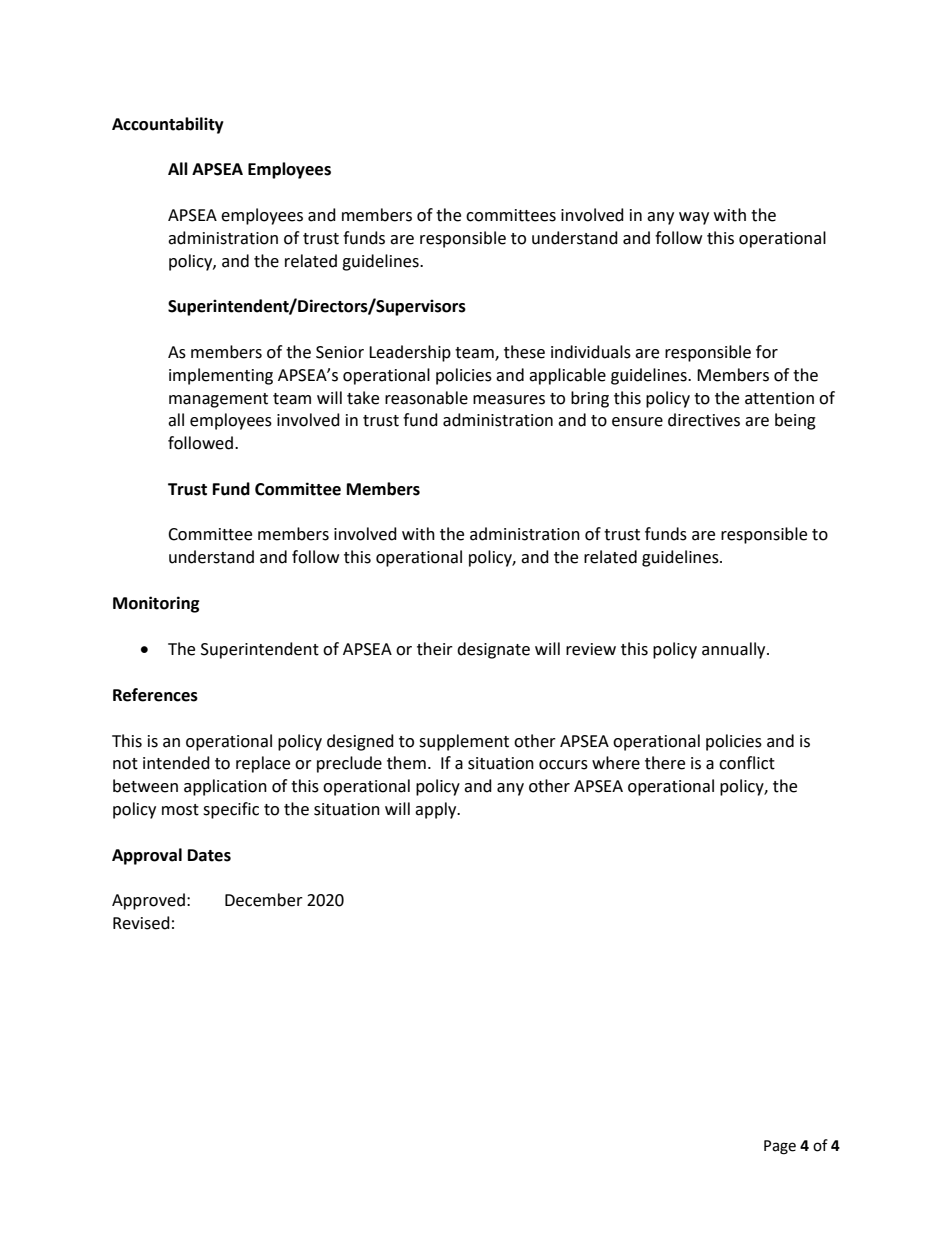 The image size is (952, 1233). I want to click on for, so click(767, 352).
